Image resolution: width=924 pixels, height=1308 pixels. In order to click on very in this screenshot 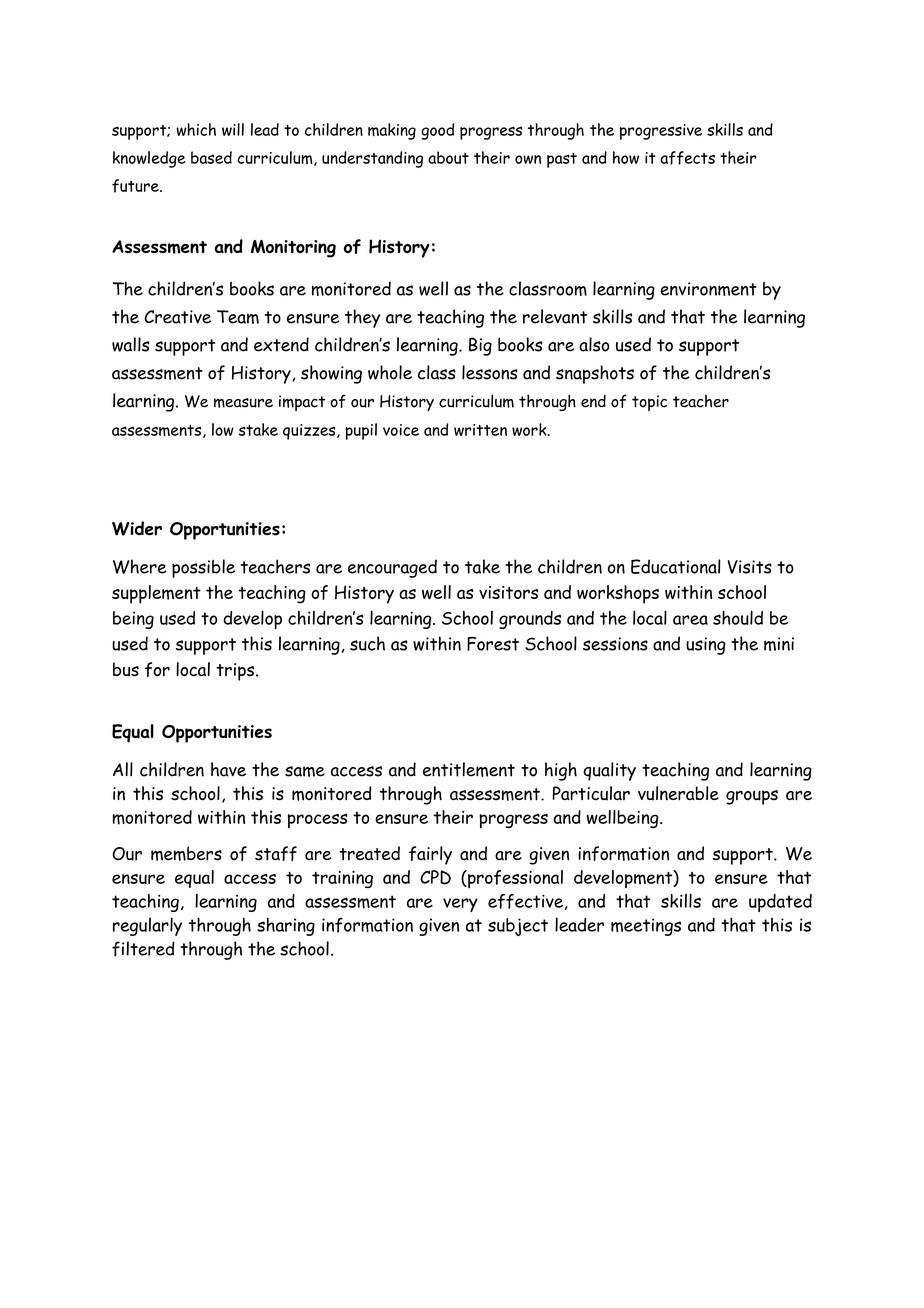, I will do `click(460, 905)`.
